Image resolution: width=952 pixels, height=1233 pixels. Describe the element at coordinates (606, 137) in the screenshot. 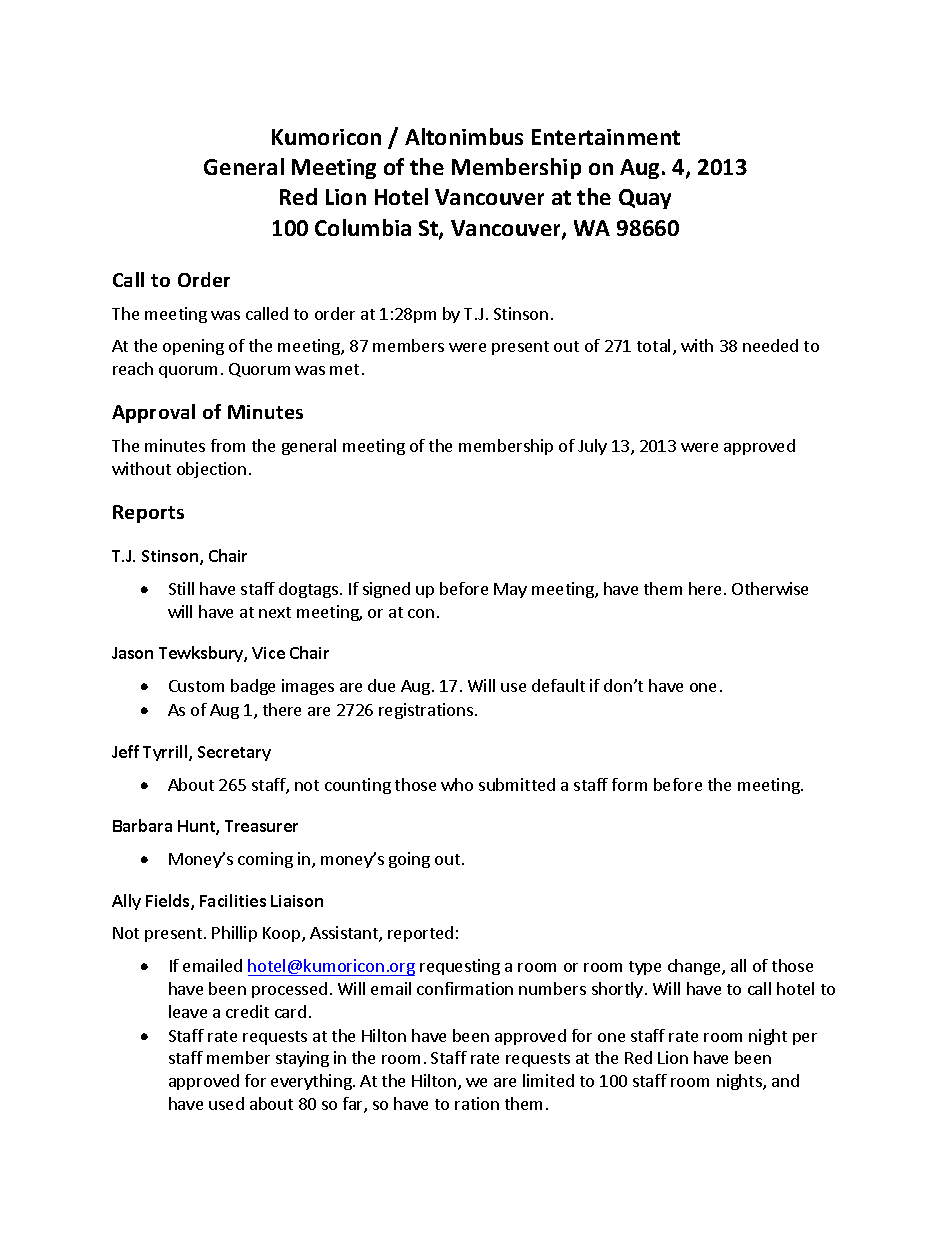

I see `Entertainment` at that location.
